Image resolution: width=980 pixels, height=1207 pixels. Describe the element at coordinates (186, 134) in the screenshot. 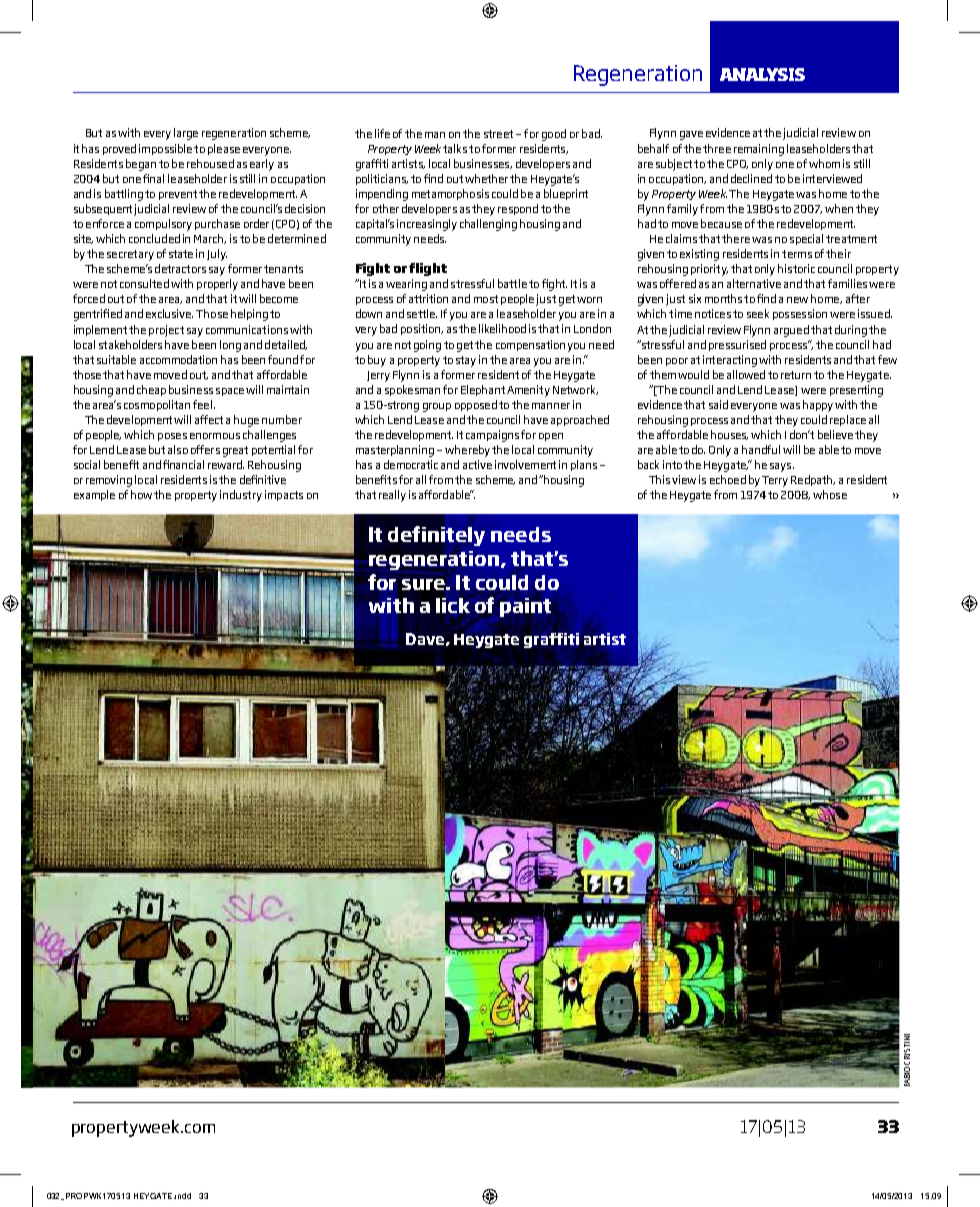

I see `large` at that location.
